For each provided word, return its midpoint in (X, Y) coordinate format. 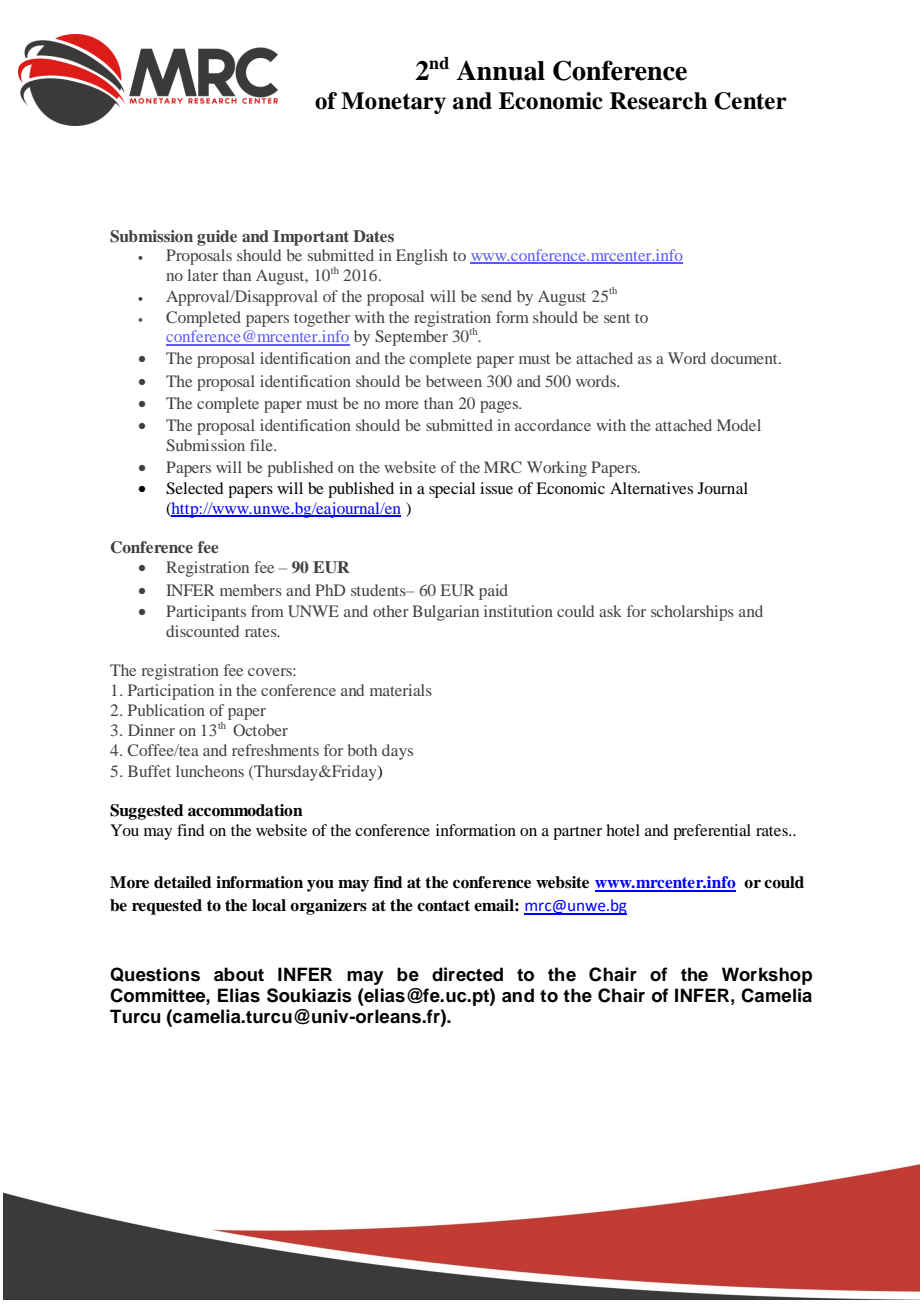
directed (467, 974)
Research (659, 101)
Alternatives (651, 488)
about (239, 974)
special (452, 490)
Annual (500, 70)
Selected (195, 488)
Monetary (393, 103)
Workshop (767, 976)
